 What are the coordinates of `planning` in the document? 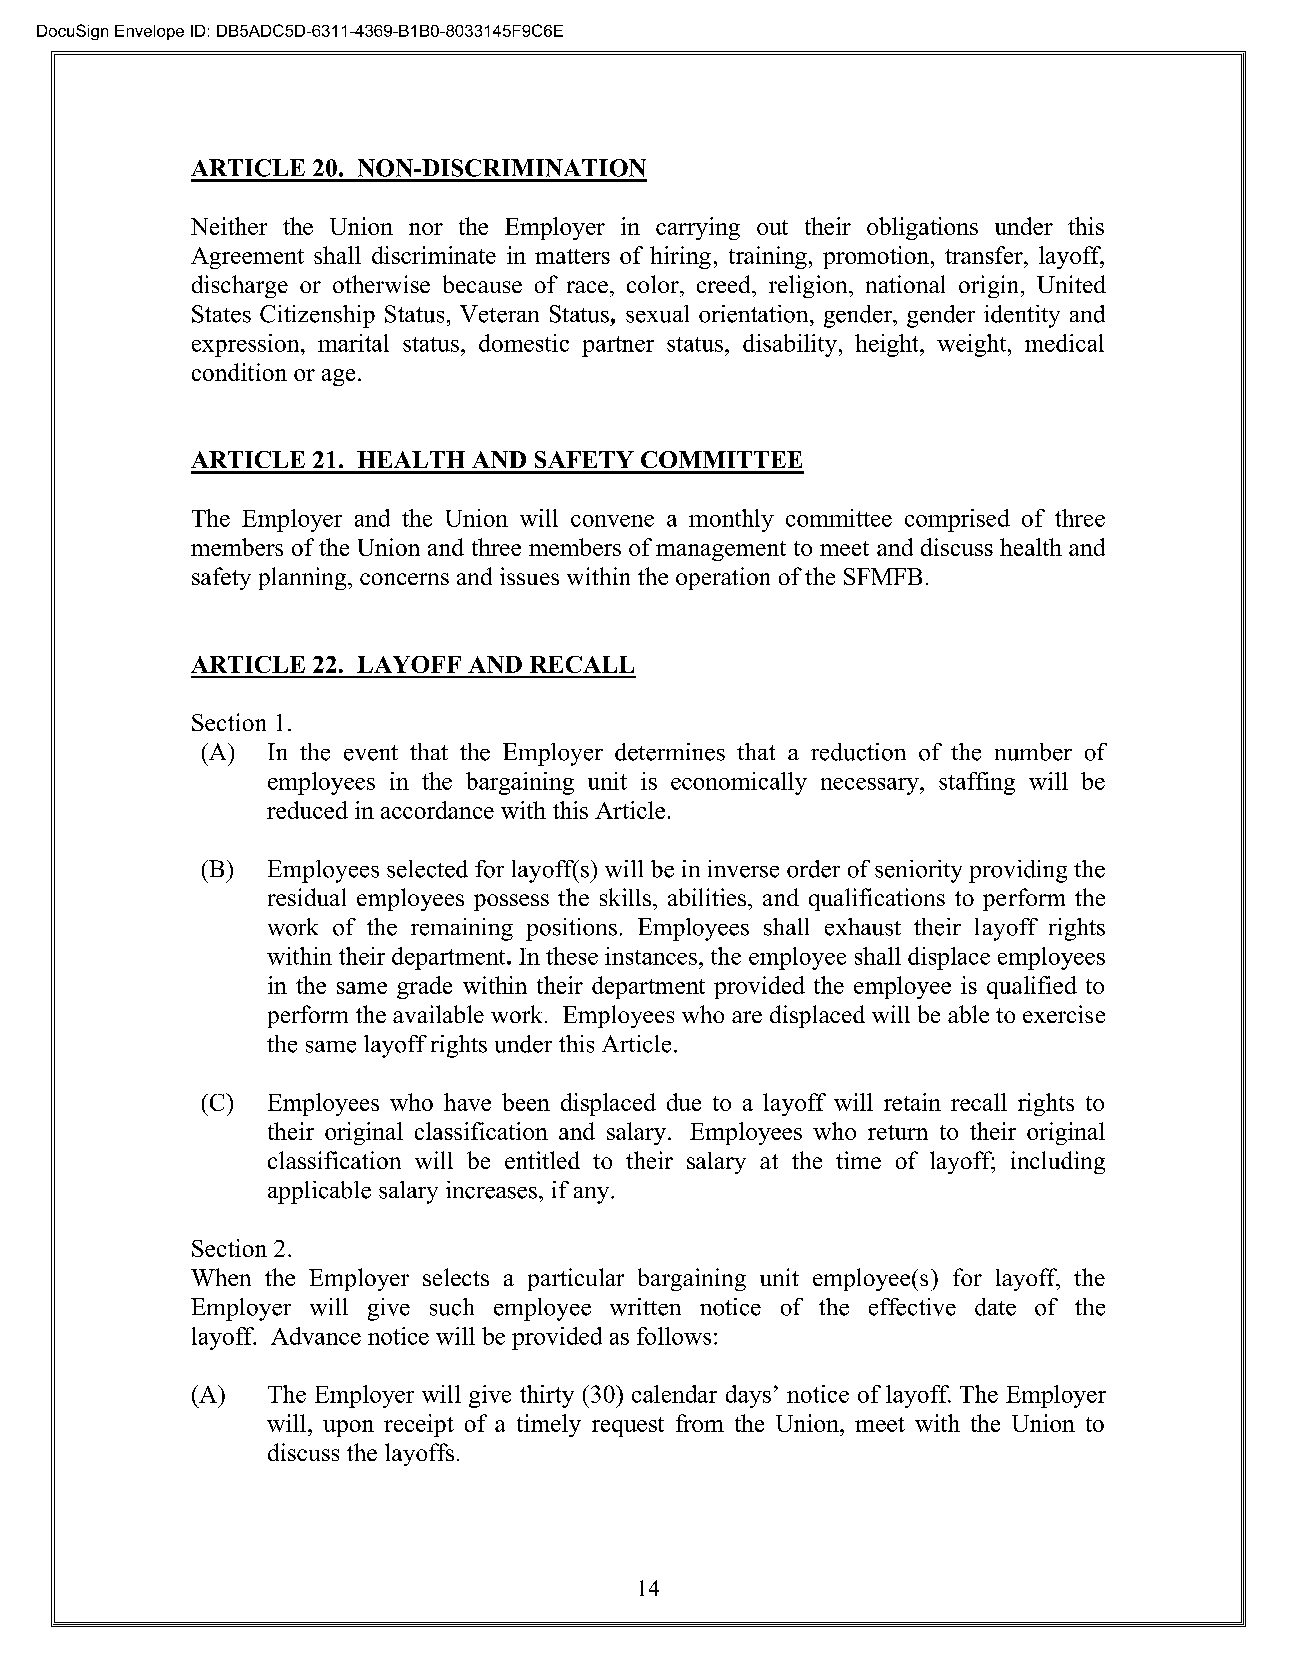 It's located at (304, 578).
